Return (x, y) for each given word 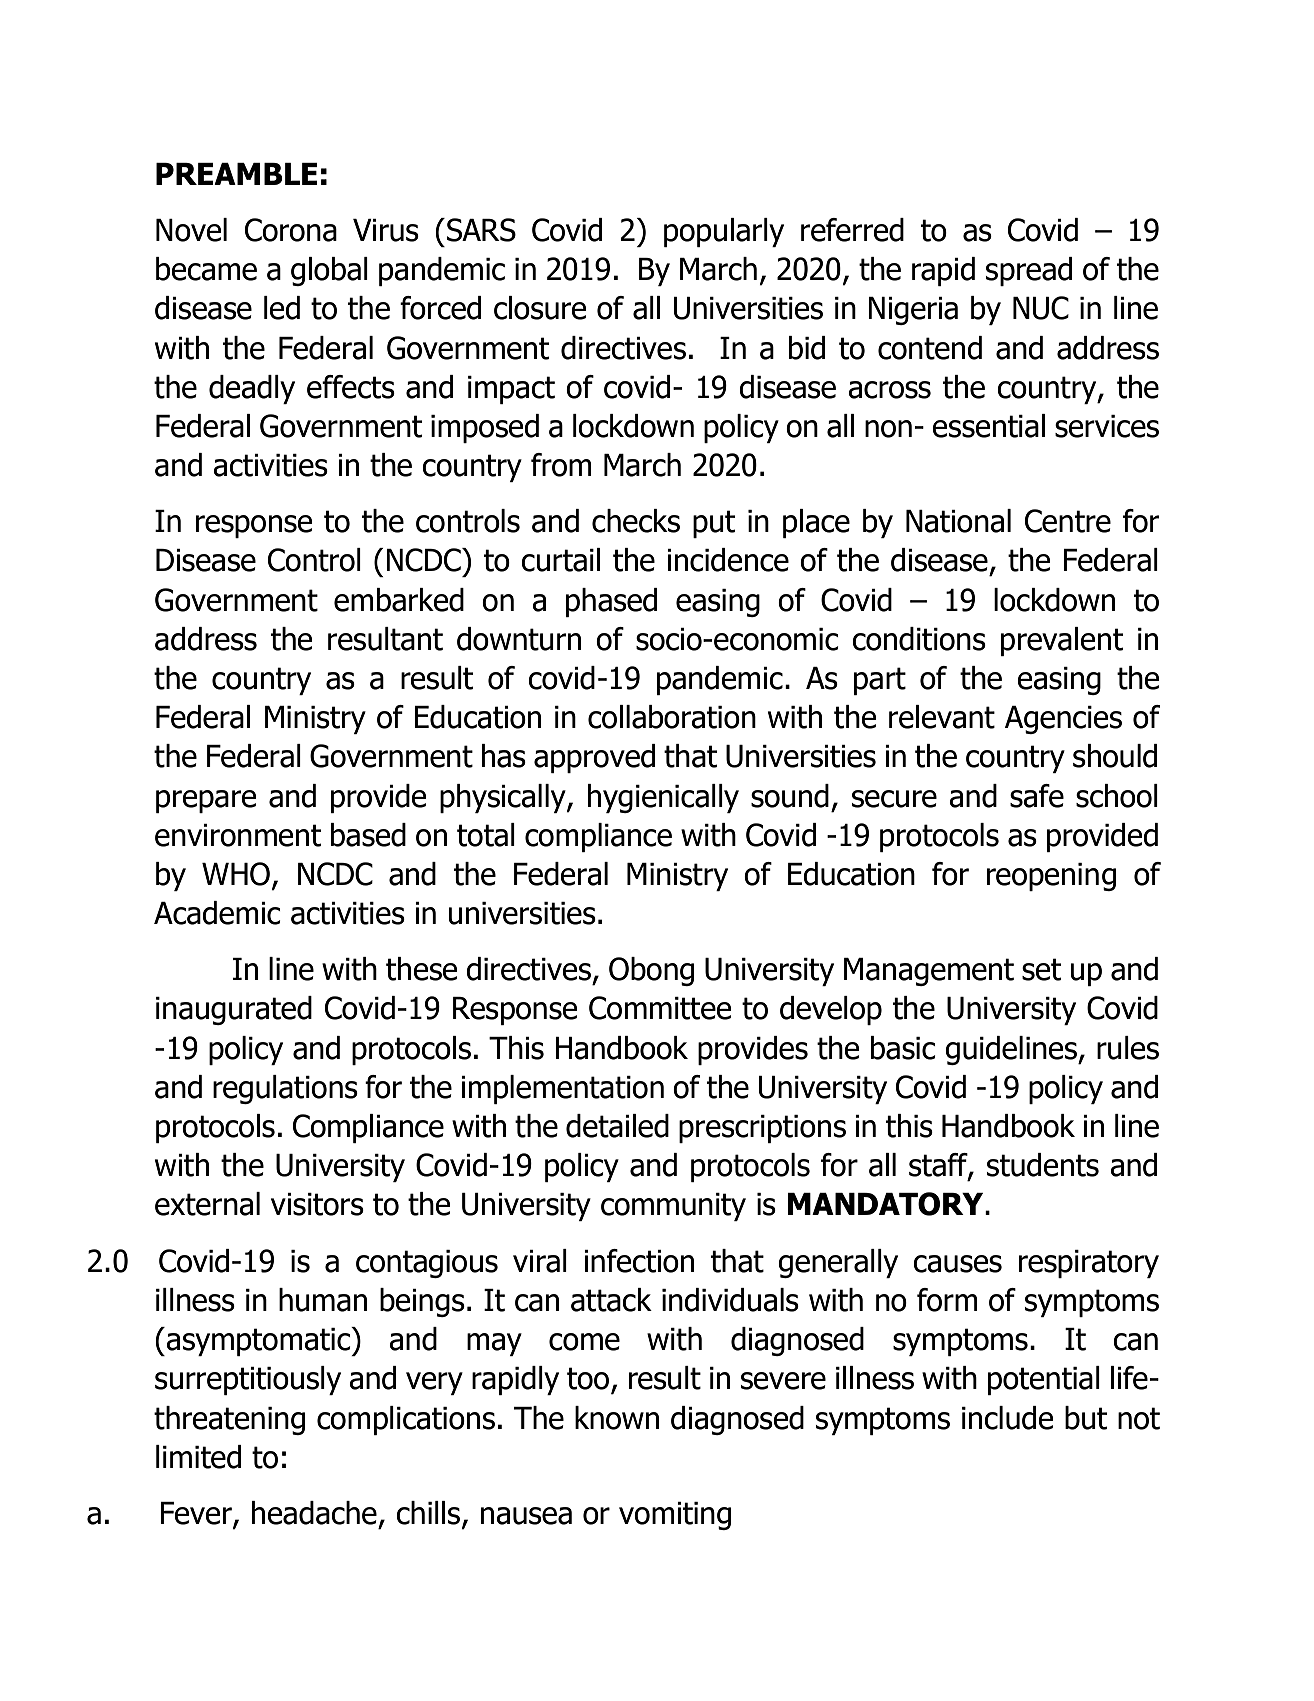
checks (636, 521)
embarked (399, 600)
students (1043, 1165)
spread (1029, 271)
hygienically (663, 798)
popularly (724, 232)
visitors (317, 1204)
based (368, 835)
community (673, 1207)
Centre (1068, 521)
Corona (291, 230)
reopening (1051, 877)
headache (314, 1513)
